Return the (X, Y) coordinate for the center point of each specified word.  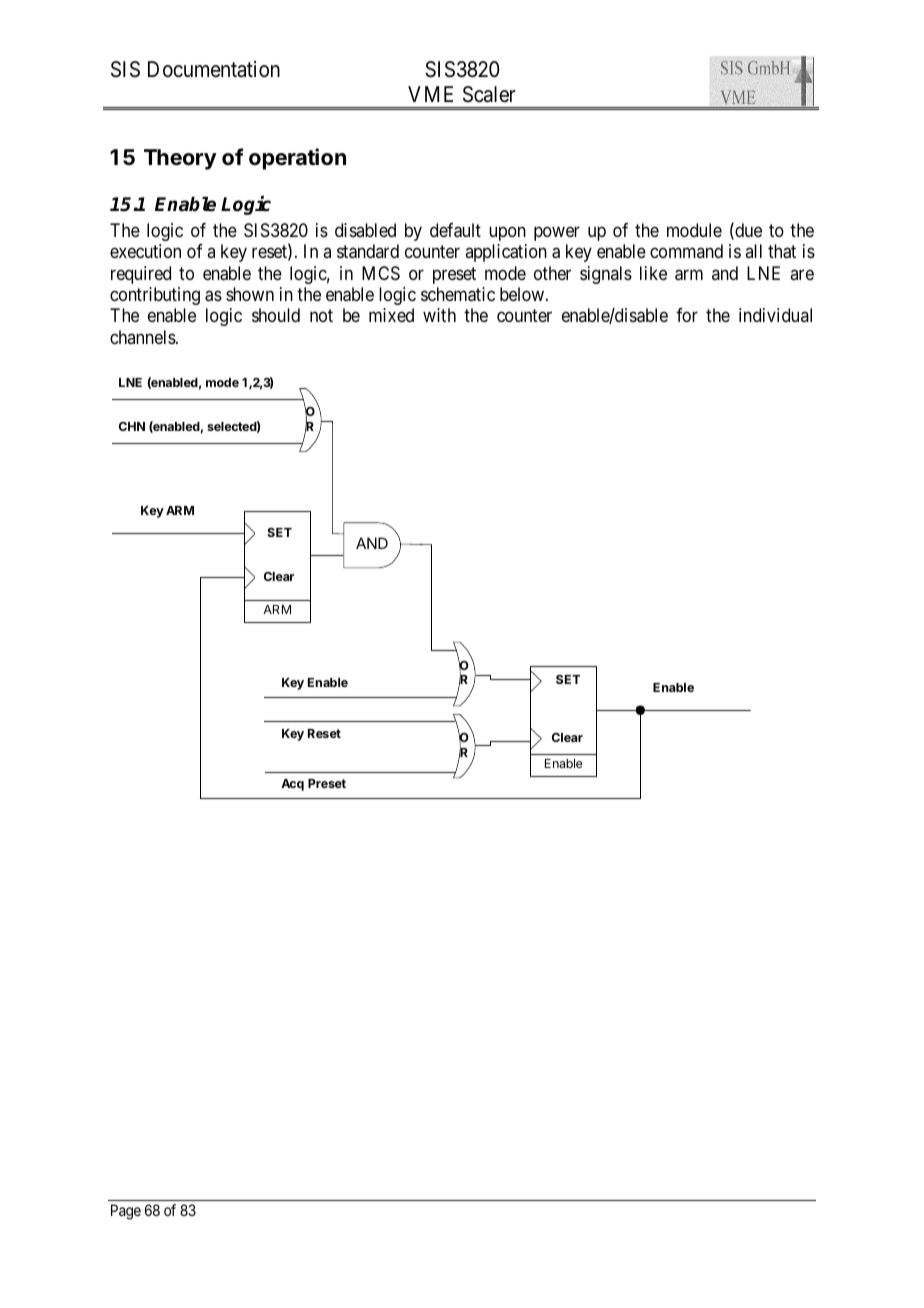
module (694, 230)
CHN (132, 426)
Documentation (214, 69)
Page (126, 1212)
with (439, 315)
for (687, 315)
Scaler (489, 94)
